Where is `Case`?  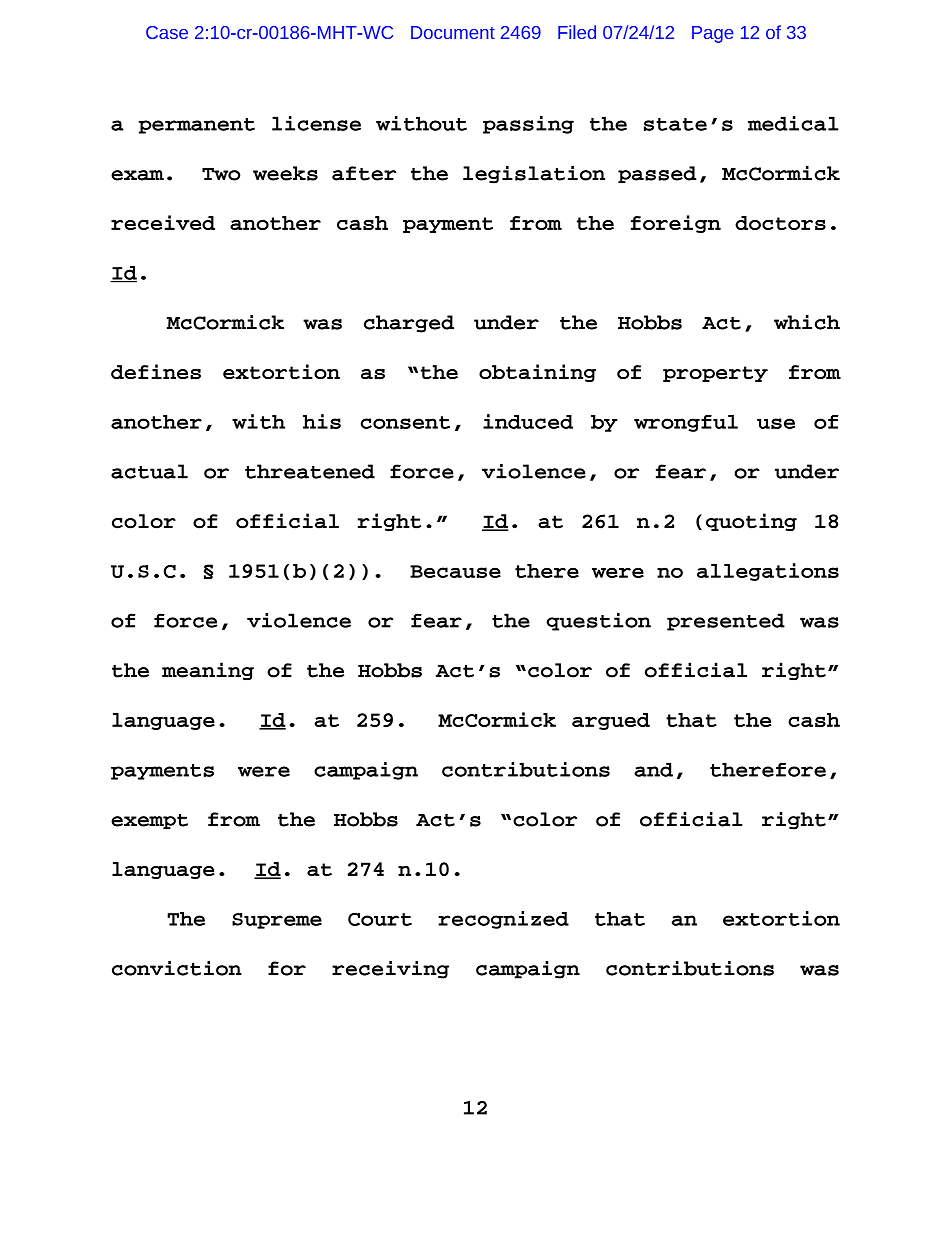 Case is located at coordinates (167, 32).
